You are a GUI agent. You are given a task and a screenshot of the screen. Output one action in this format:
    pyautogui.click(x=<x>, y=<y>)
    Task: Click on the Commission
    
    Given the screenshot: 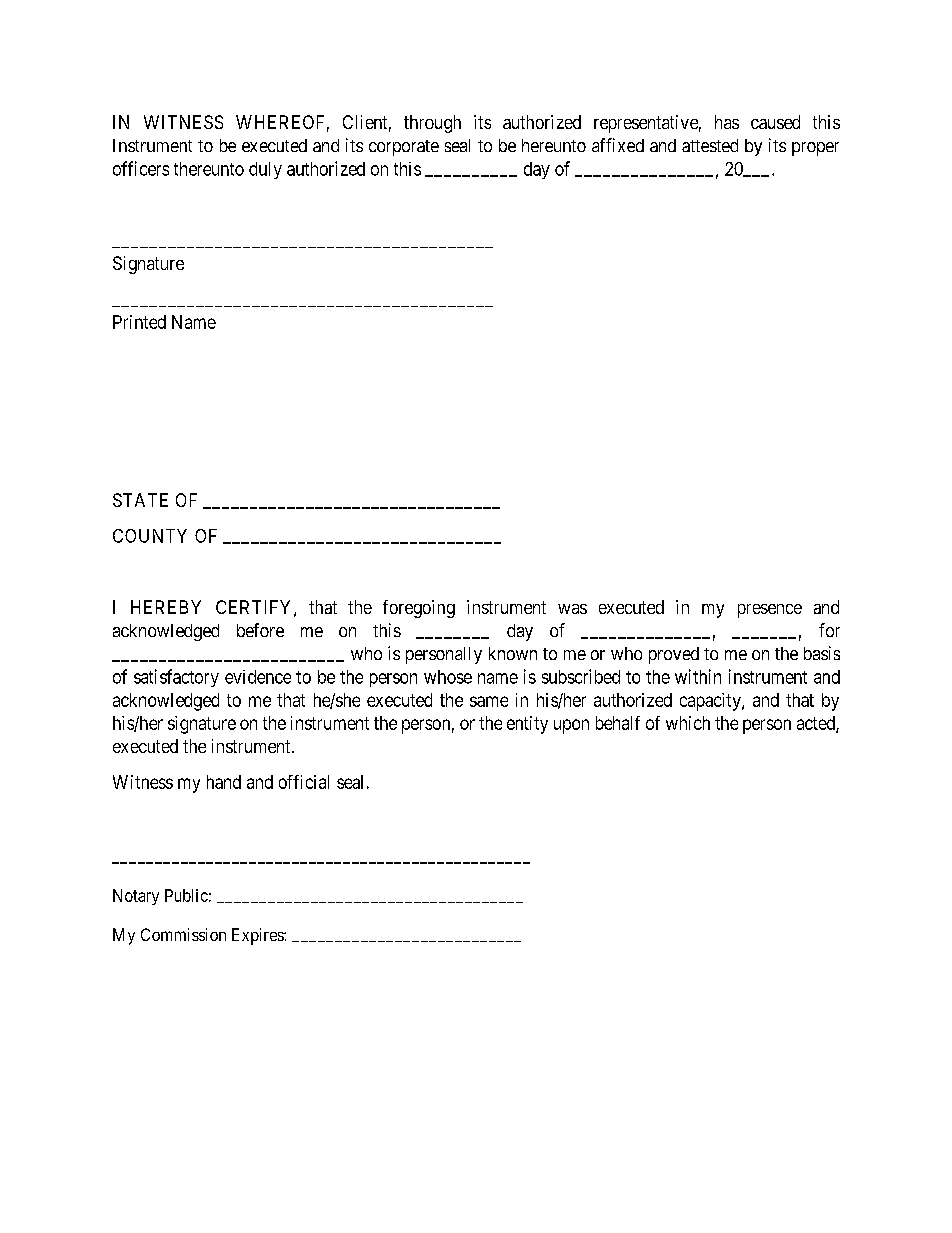 What is the action you would take?
    pyautogui.click(x=183, y=934)
